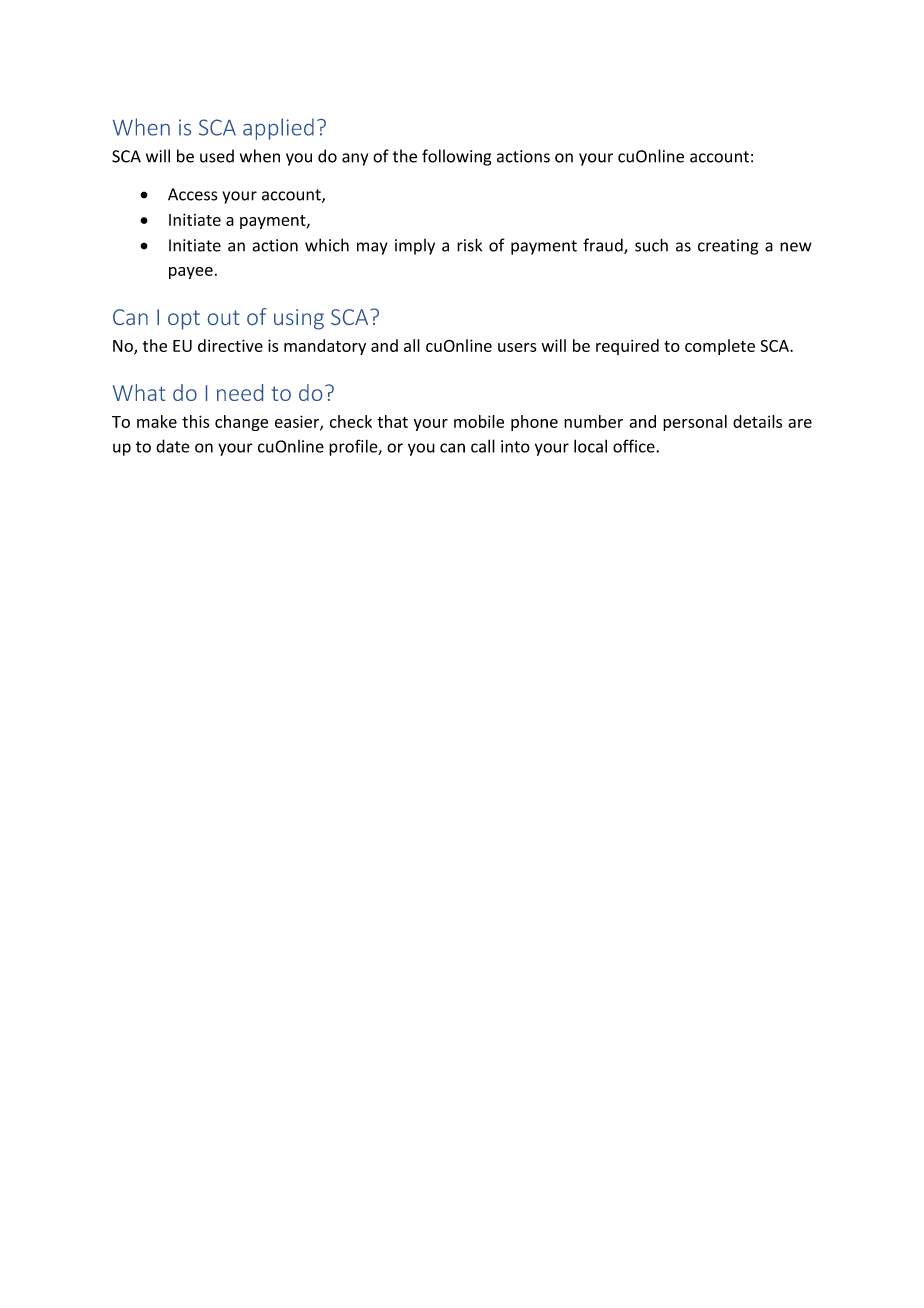 Image resolution: width=924 pixels, height=1308 pixels. I want to click on applied, so click(278, 129).
